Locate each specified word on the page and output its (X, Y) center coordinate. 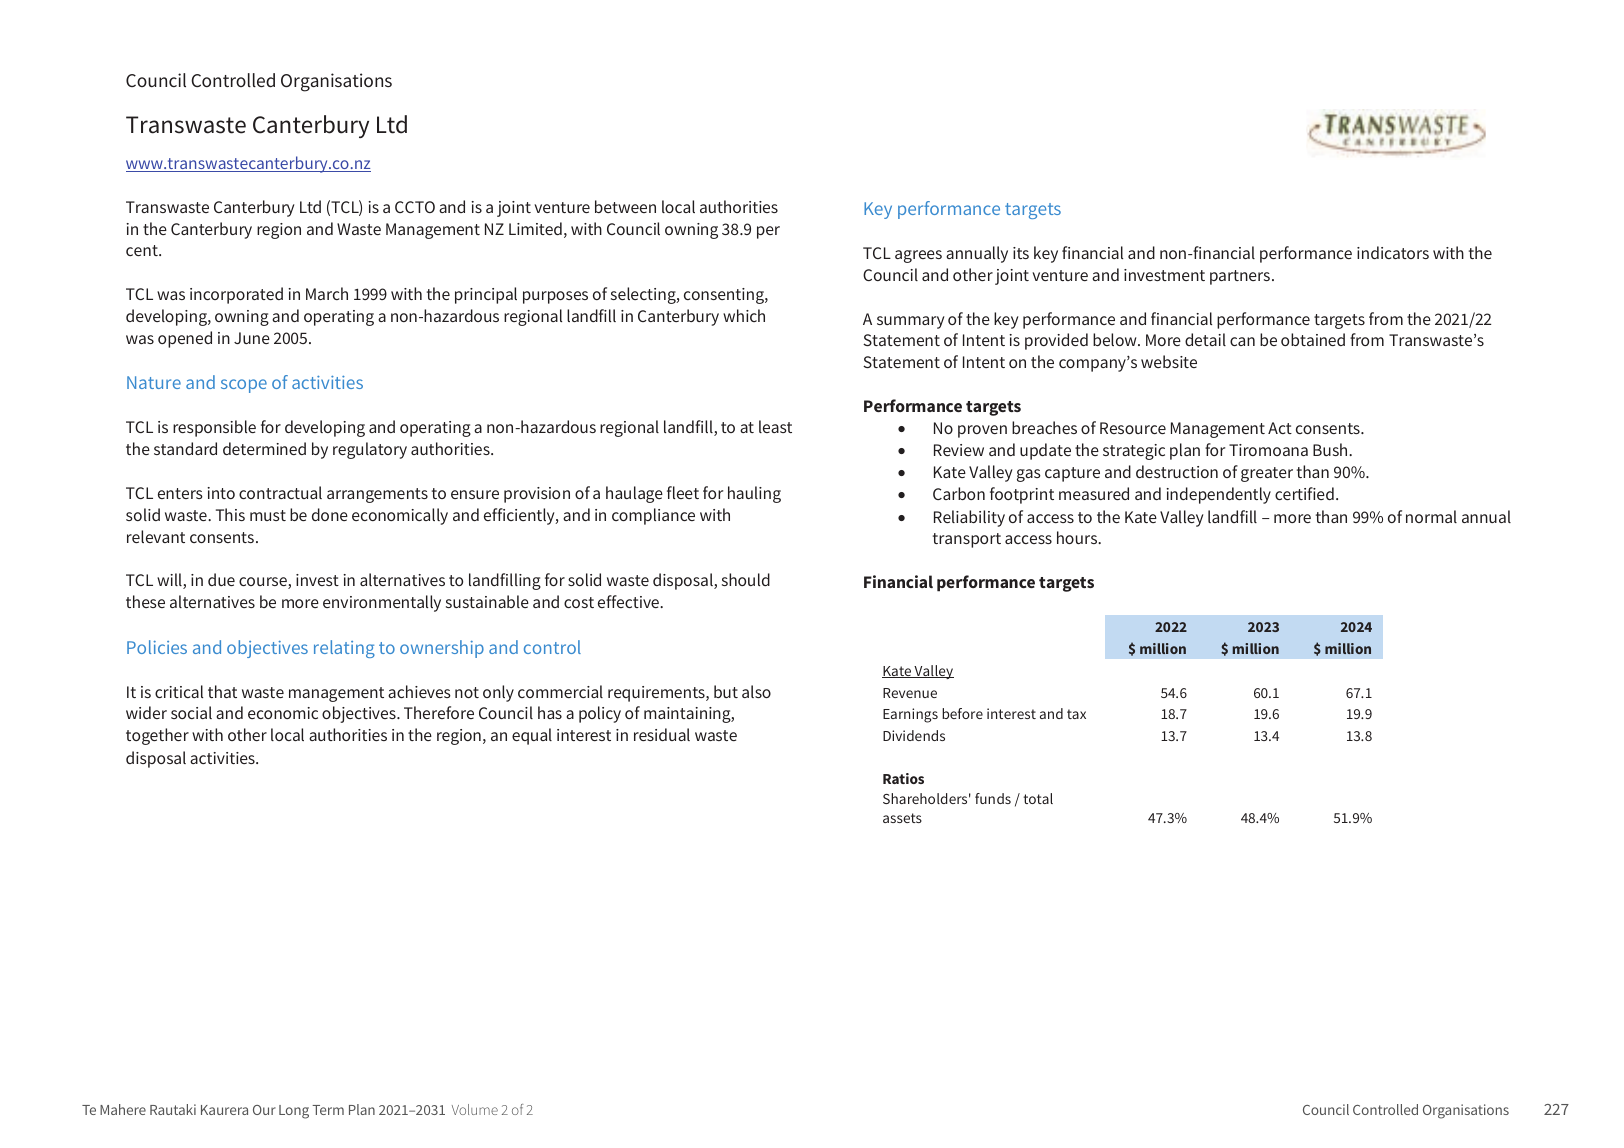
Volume (475, 1109)
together (157, 736)
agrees (918, 256)
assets (902, 818)
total (1038, 798)
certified (1304, 493)
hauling (754, 494)
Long (294, 1112)
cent (143, 250)
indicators (1393, 252)
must (268, 515)
